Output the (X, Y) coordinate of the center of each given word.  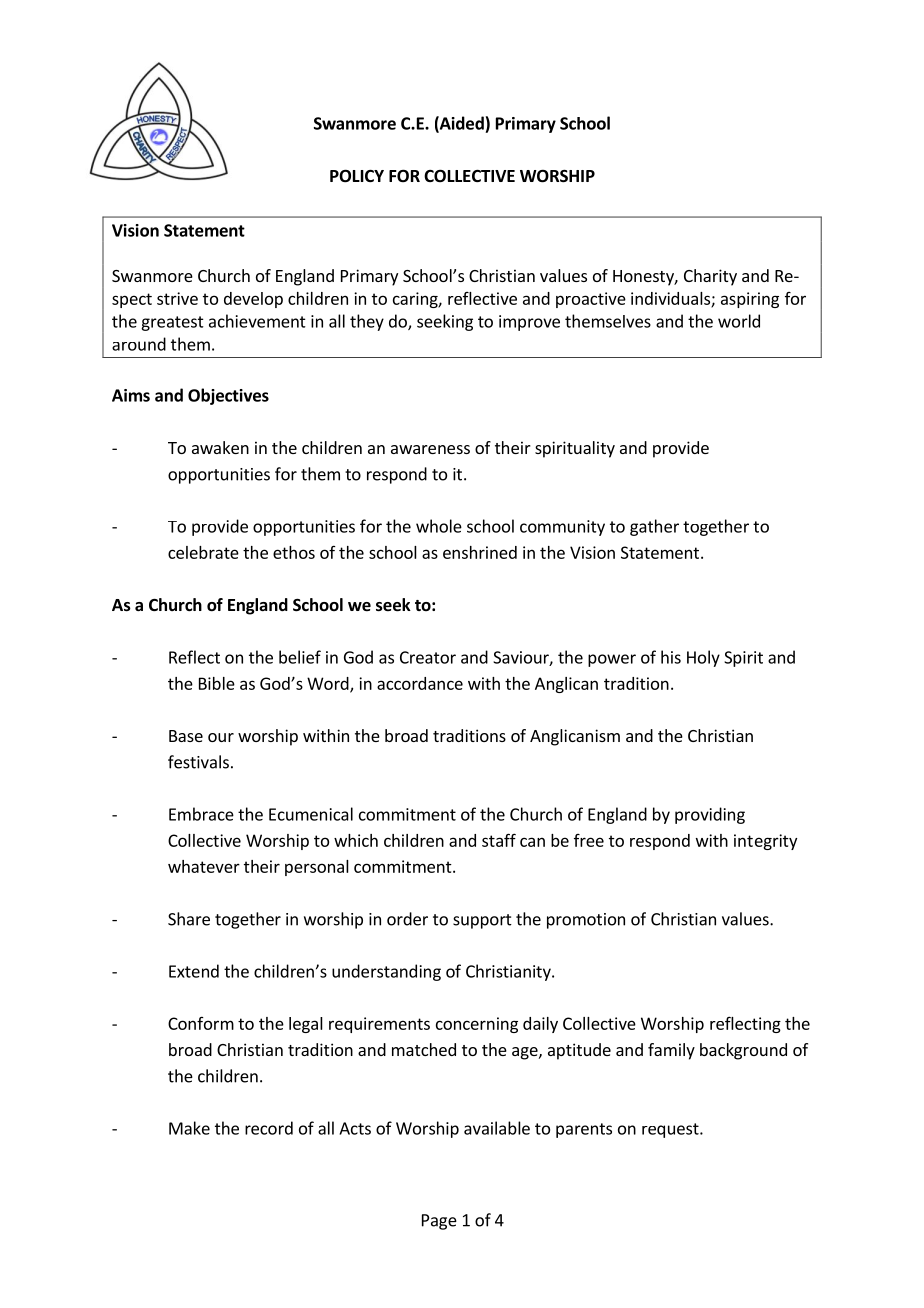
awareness (430, 449)
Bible (217, 683)
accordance (420, 683)
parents (584, 1130)
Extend (194, 971)
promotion (586, 921)
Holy (703, 658)
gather (654, 527)
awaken (220, 447)
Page (439, 1222)
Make (189, 1128)
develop (253, 300)
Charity (710, 277)
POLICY (357, 176)
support (482, 921)
